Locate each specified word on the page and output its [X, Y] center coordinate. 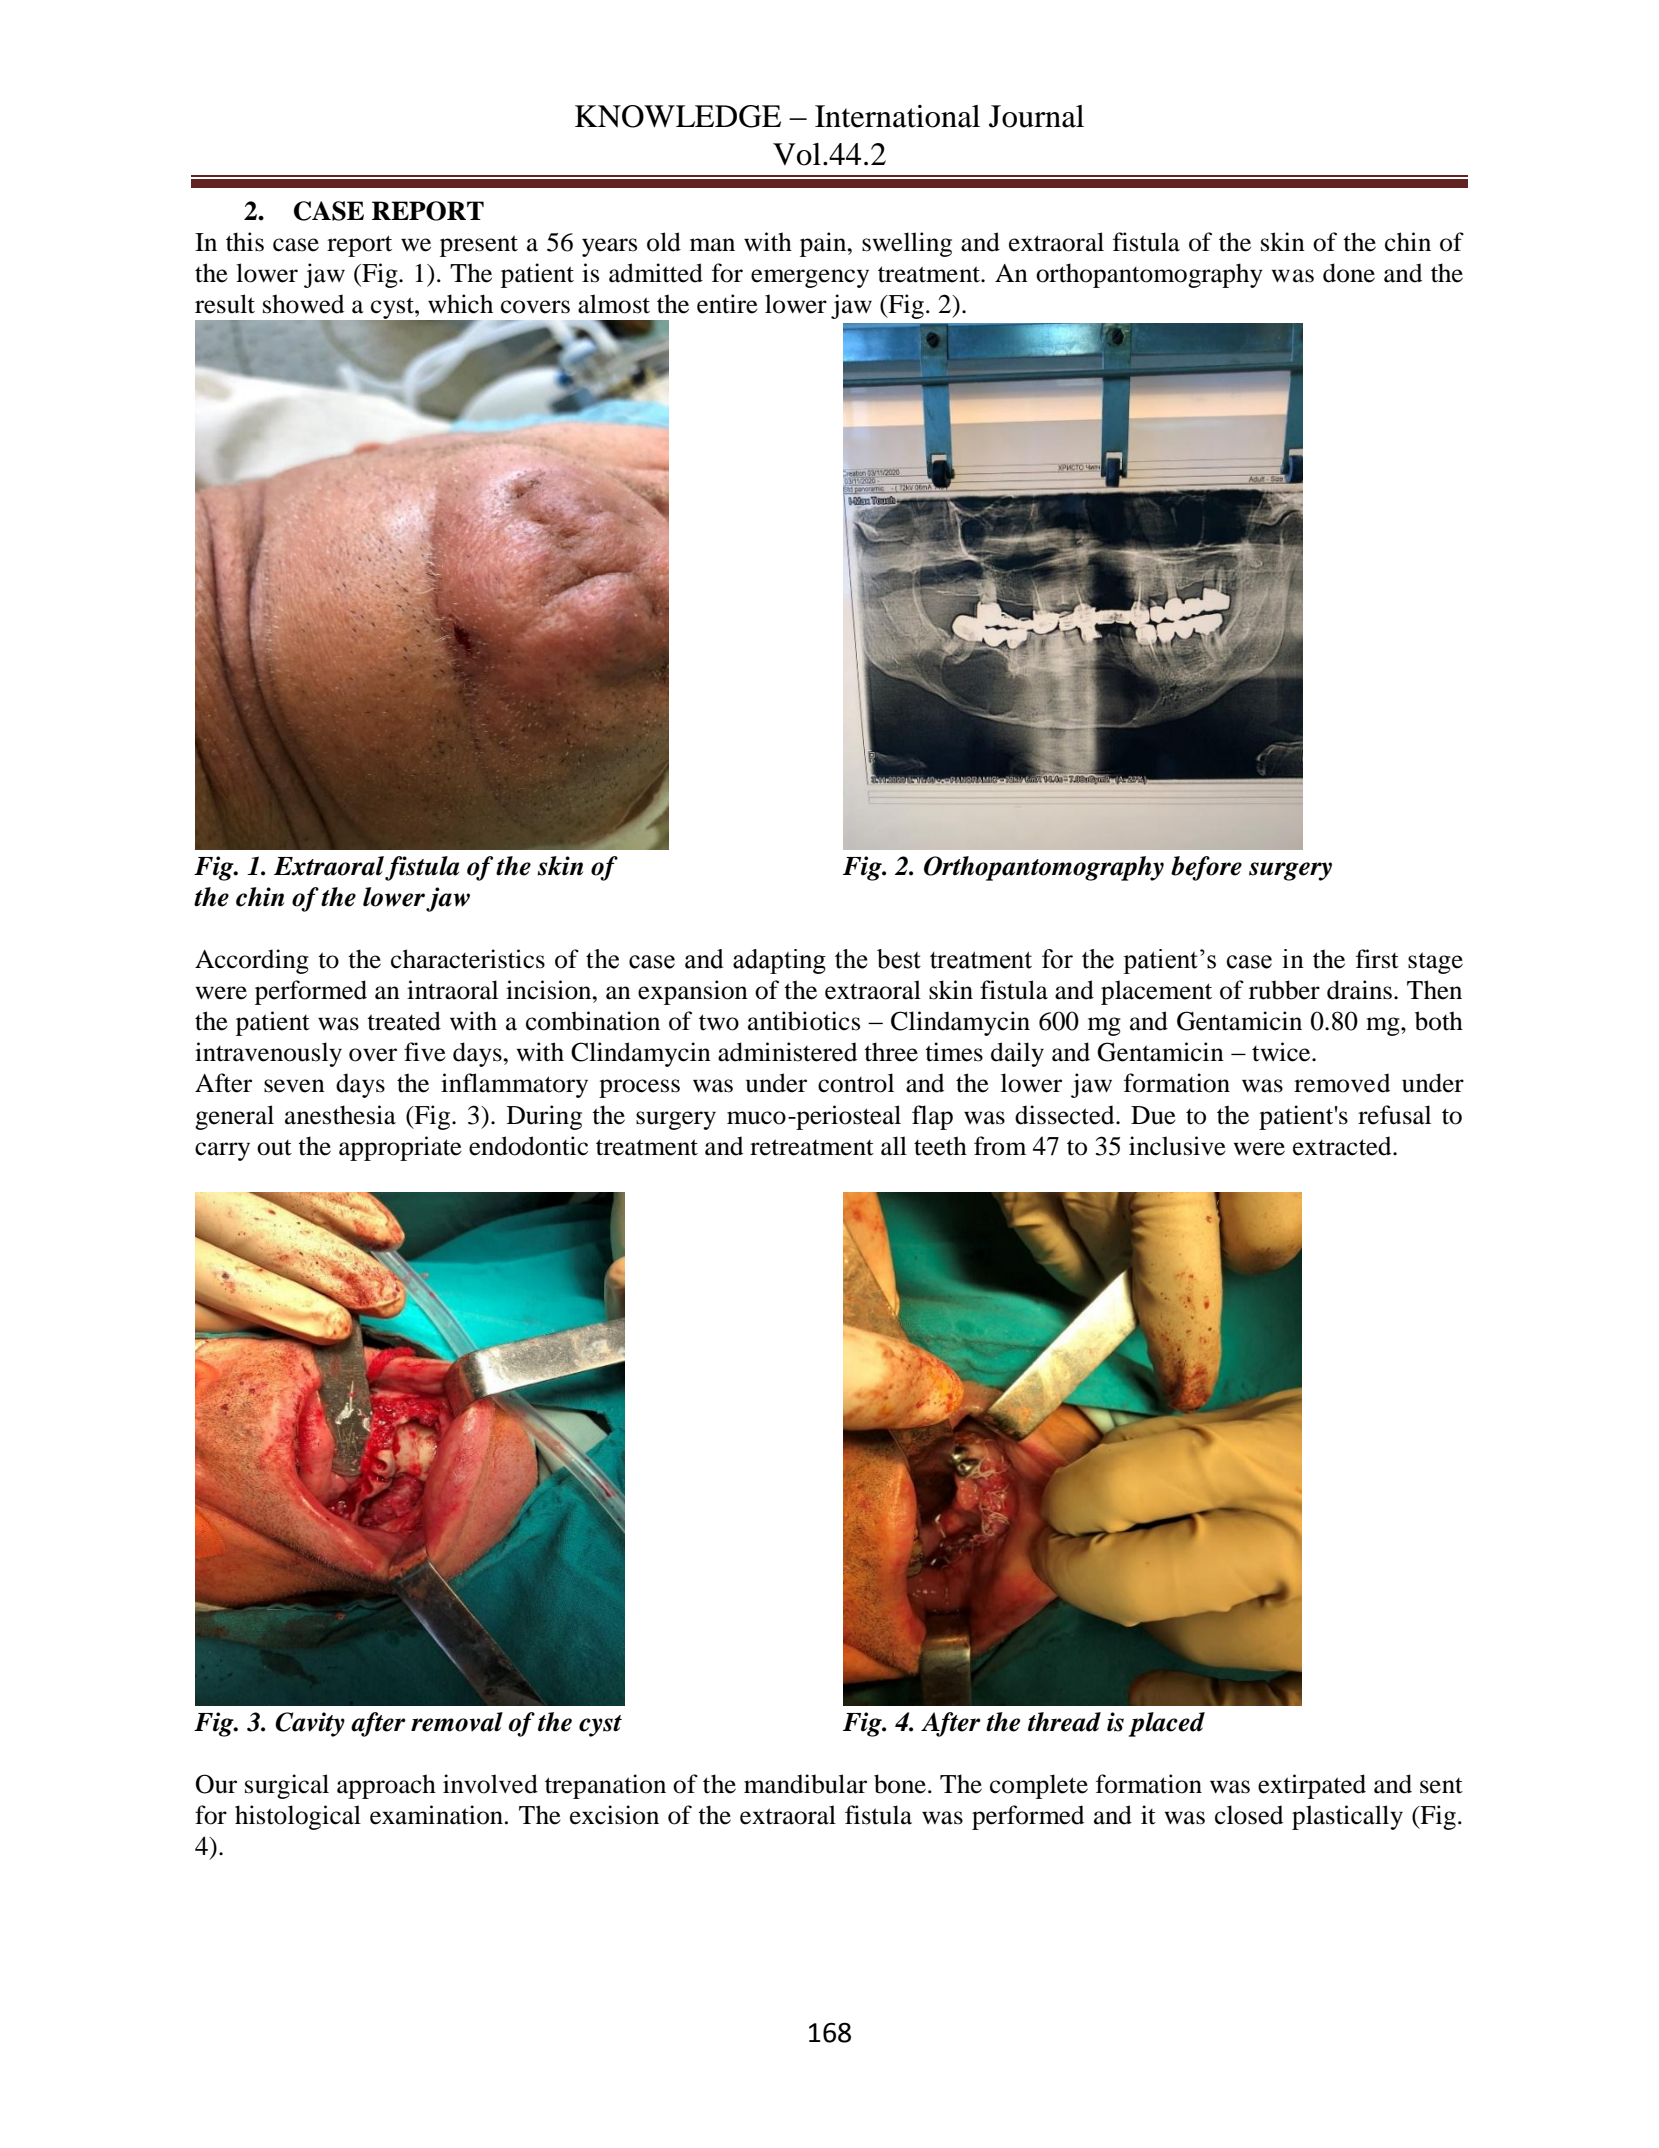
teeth [940, 1146]
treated [404, 1021]
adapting [779, 961]
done [1349, 273]
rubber [1284, 990]
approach [386, 1786]
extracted [1343, 1146]
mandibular [805, 1784]
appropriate [400, 1148]
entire [727, 304]
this [245, 242]
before [1206, 868]
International [897, 116]
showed [303, 304]
